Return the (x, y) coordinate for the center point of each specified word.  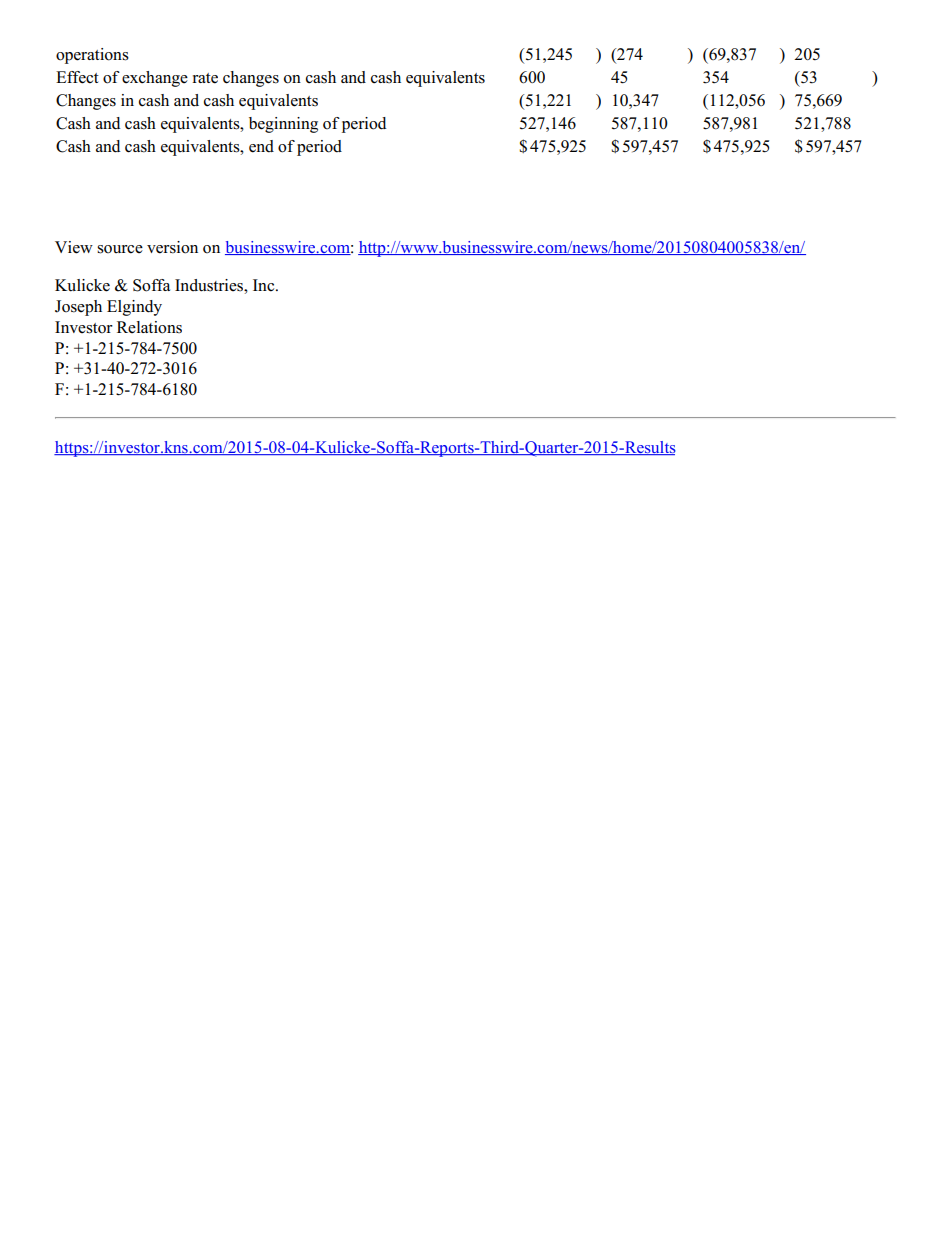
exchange (155, 79)
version (172, 247)
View (74, 247)
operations (92, 56)
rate (205, 78)
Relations (149, 327)
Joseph (78, 308)
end (261, 146)
